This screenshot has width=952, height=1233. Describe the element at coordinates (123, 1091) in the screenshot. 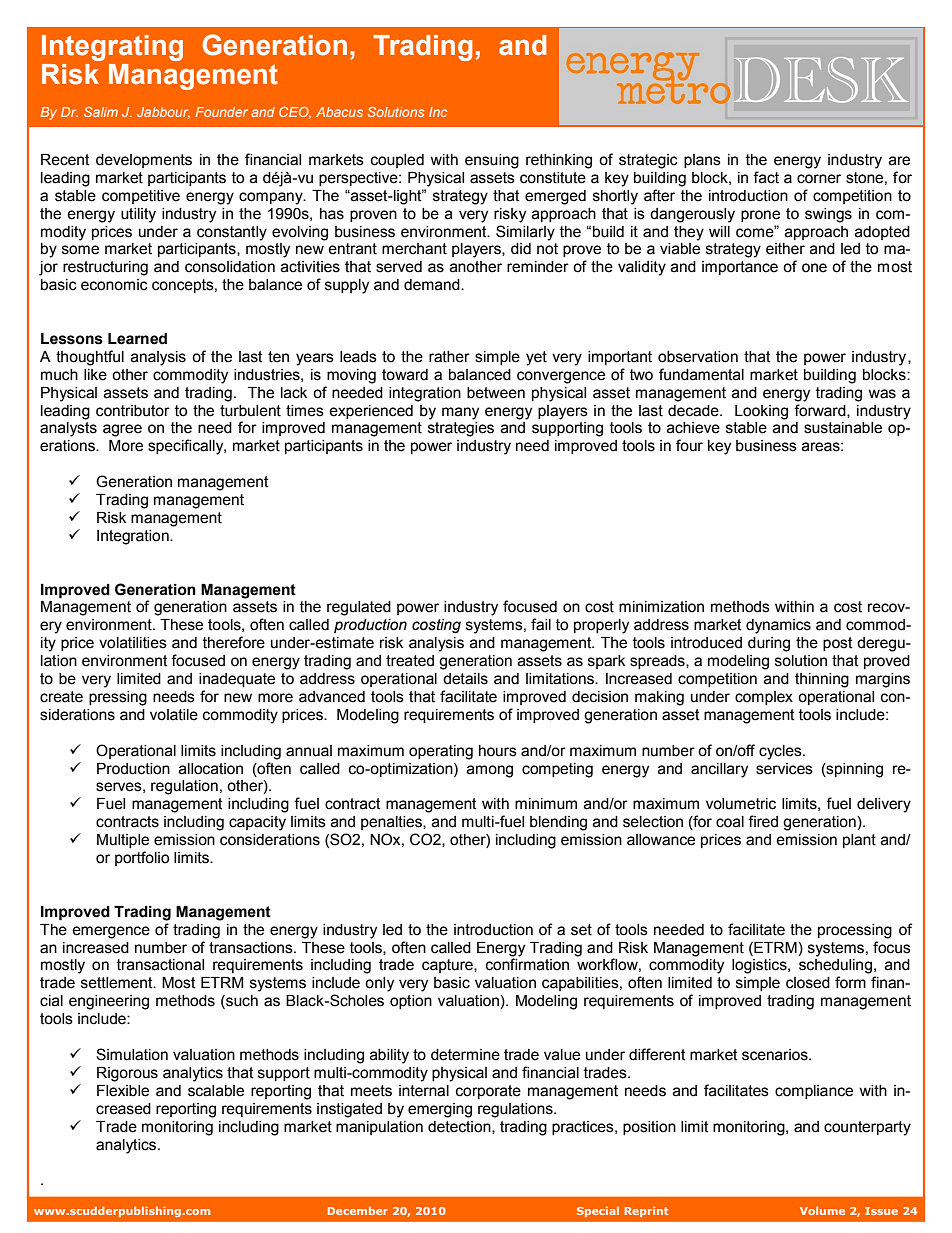

I see `Flexible` at that location.
